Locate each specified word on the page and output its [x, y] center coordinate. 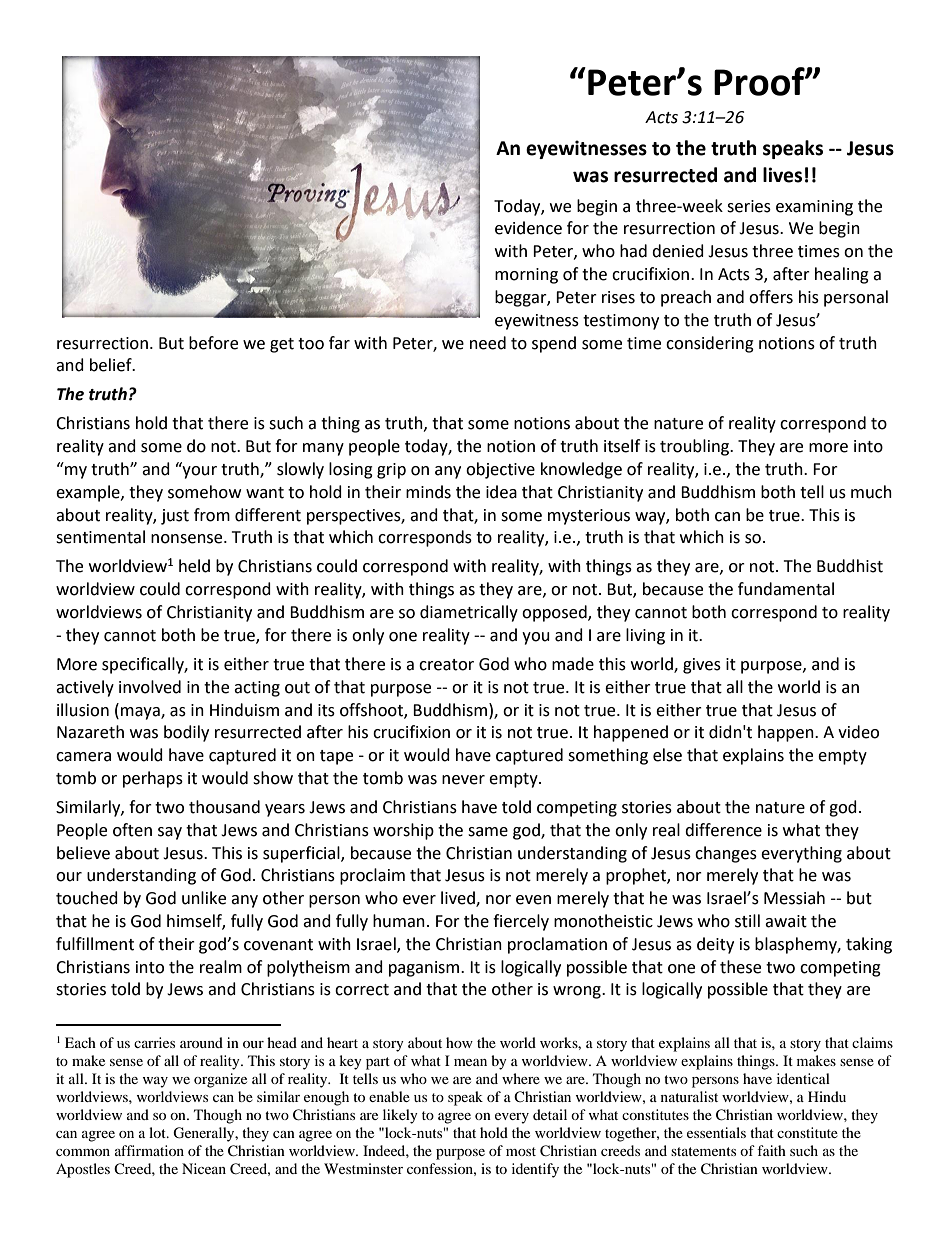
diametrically [469, 613]
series [749, 206]
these [740, 967]
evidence [528, 228]
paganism [425, 969]
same [488, 832]
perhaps [153, 779]
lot [158, 1132]
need [488, 343]
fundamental [786, 589]
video [858, 732]
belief [112, 365]
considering [710, 344]
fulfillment [95, 944]
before [213, 343]
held [194, 566]
